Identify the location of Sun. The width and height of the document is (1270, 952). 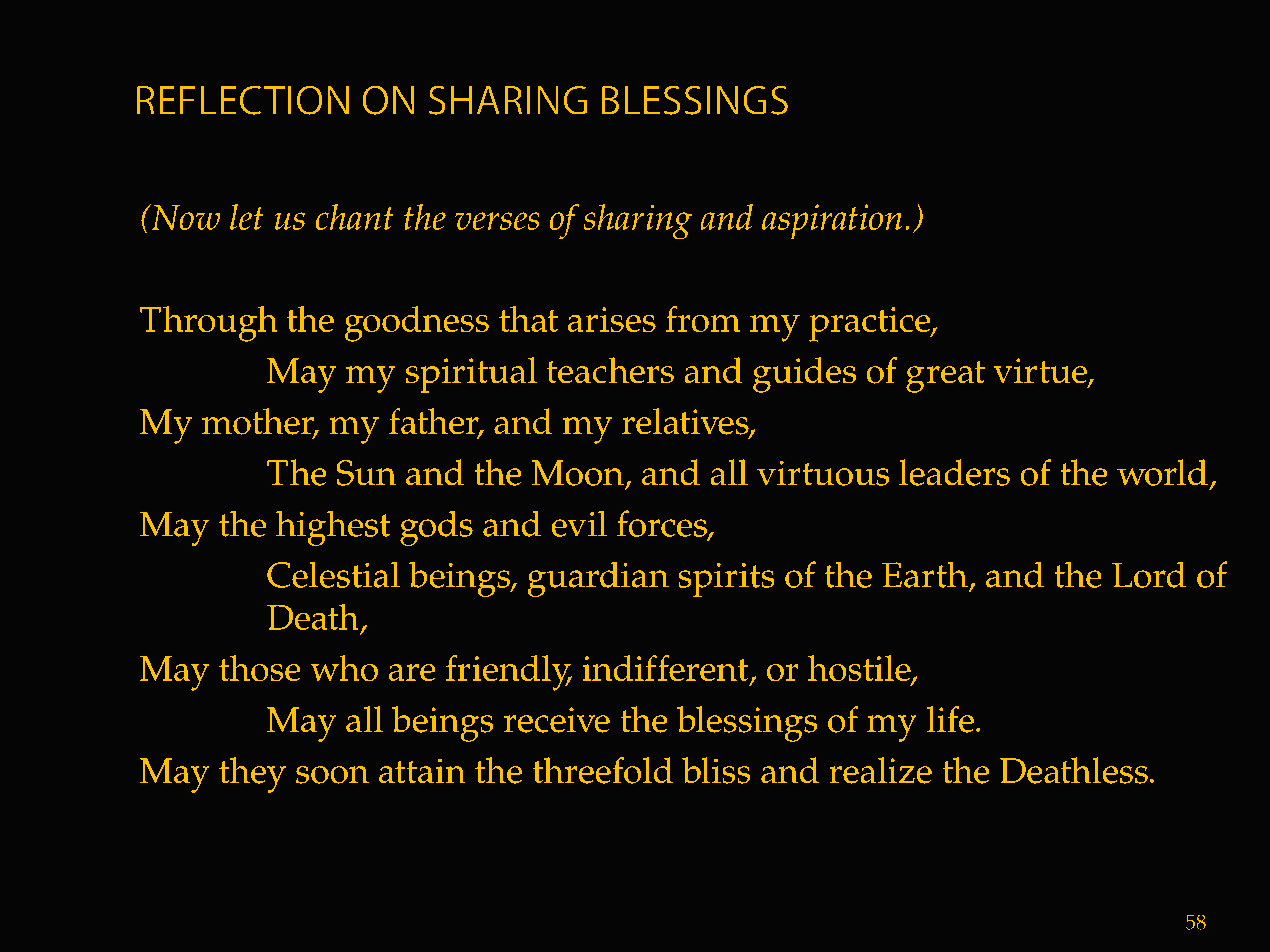
(366, 473).
